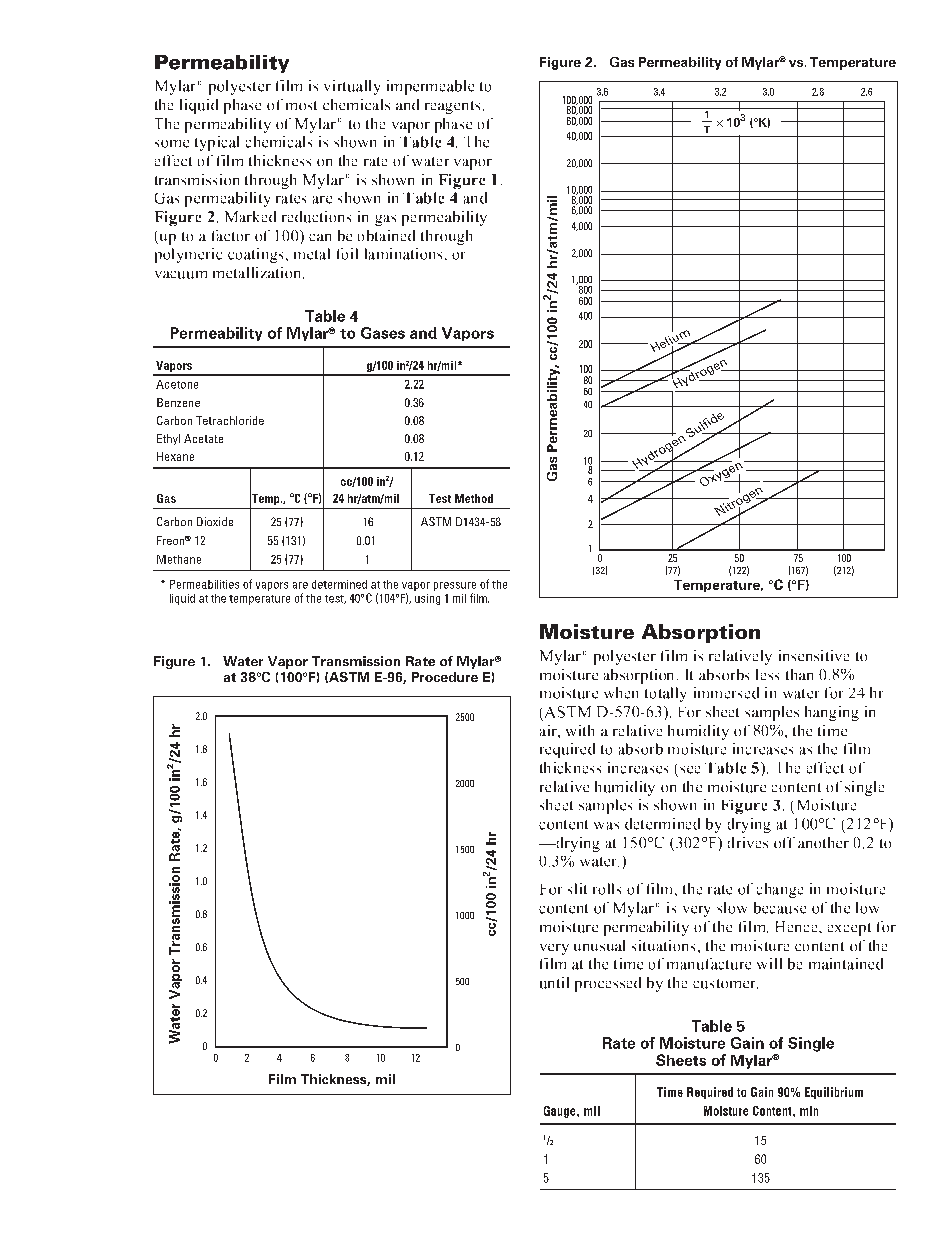  Describe the element at coordinates (681, 1060) in the document. I see `Sheets` at that location.
